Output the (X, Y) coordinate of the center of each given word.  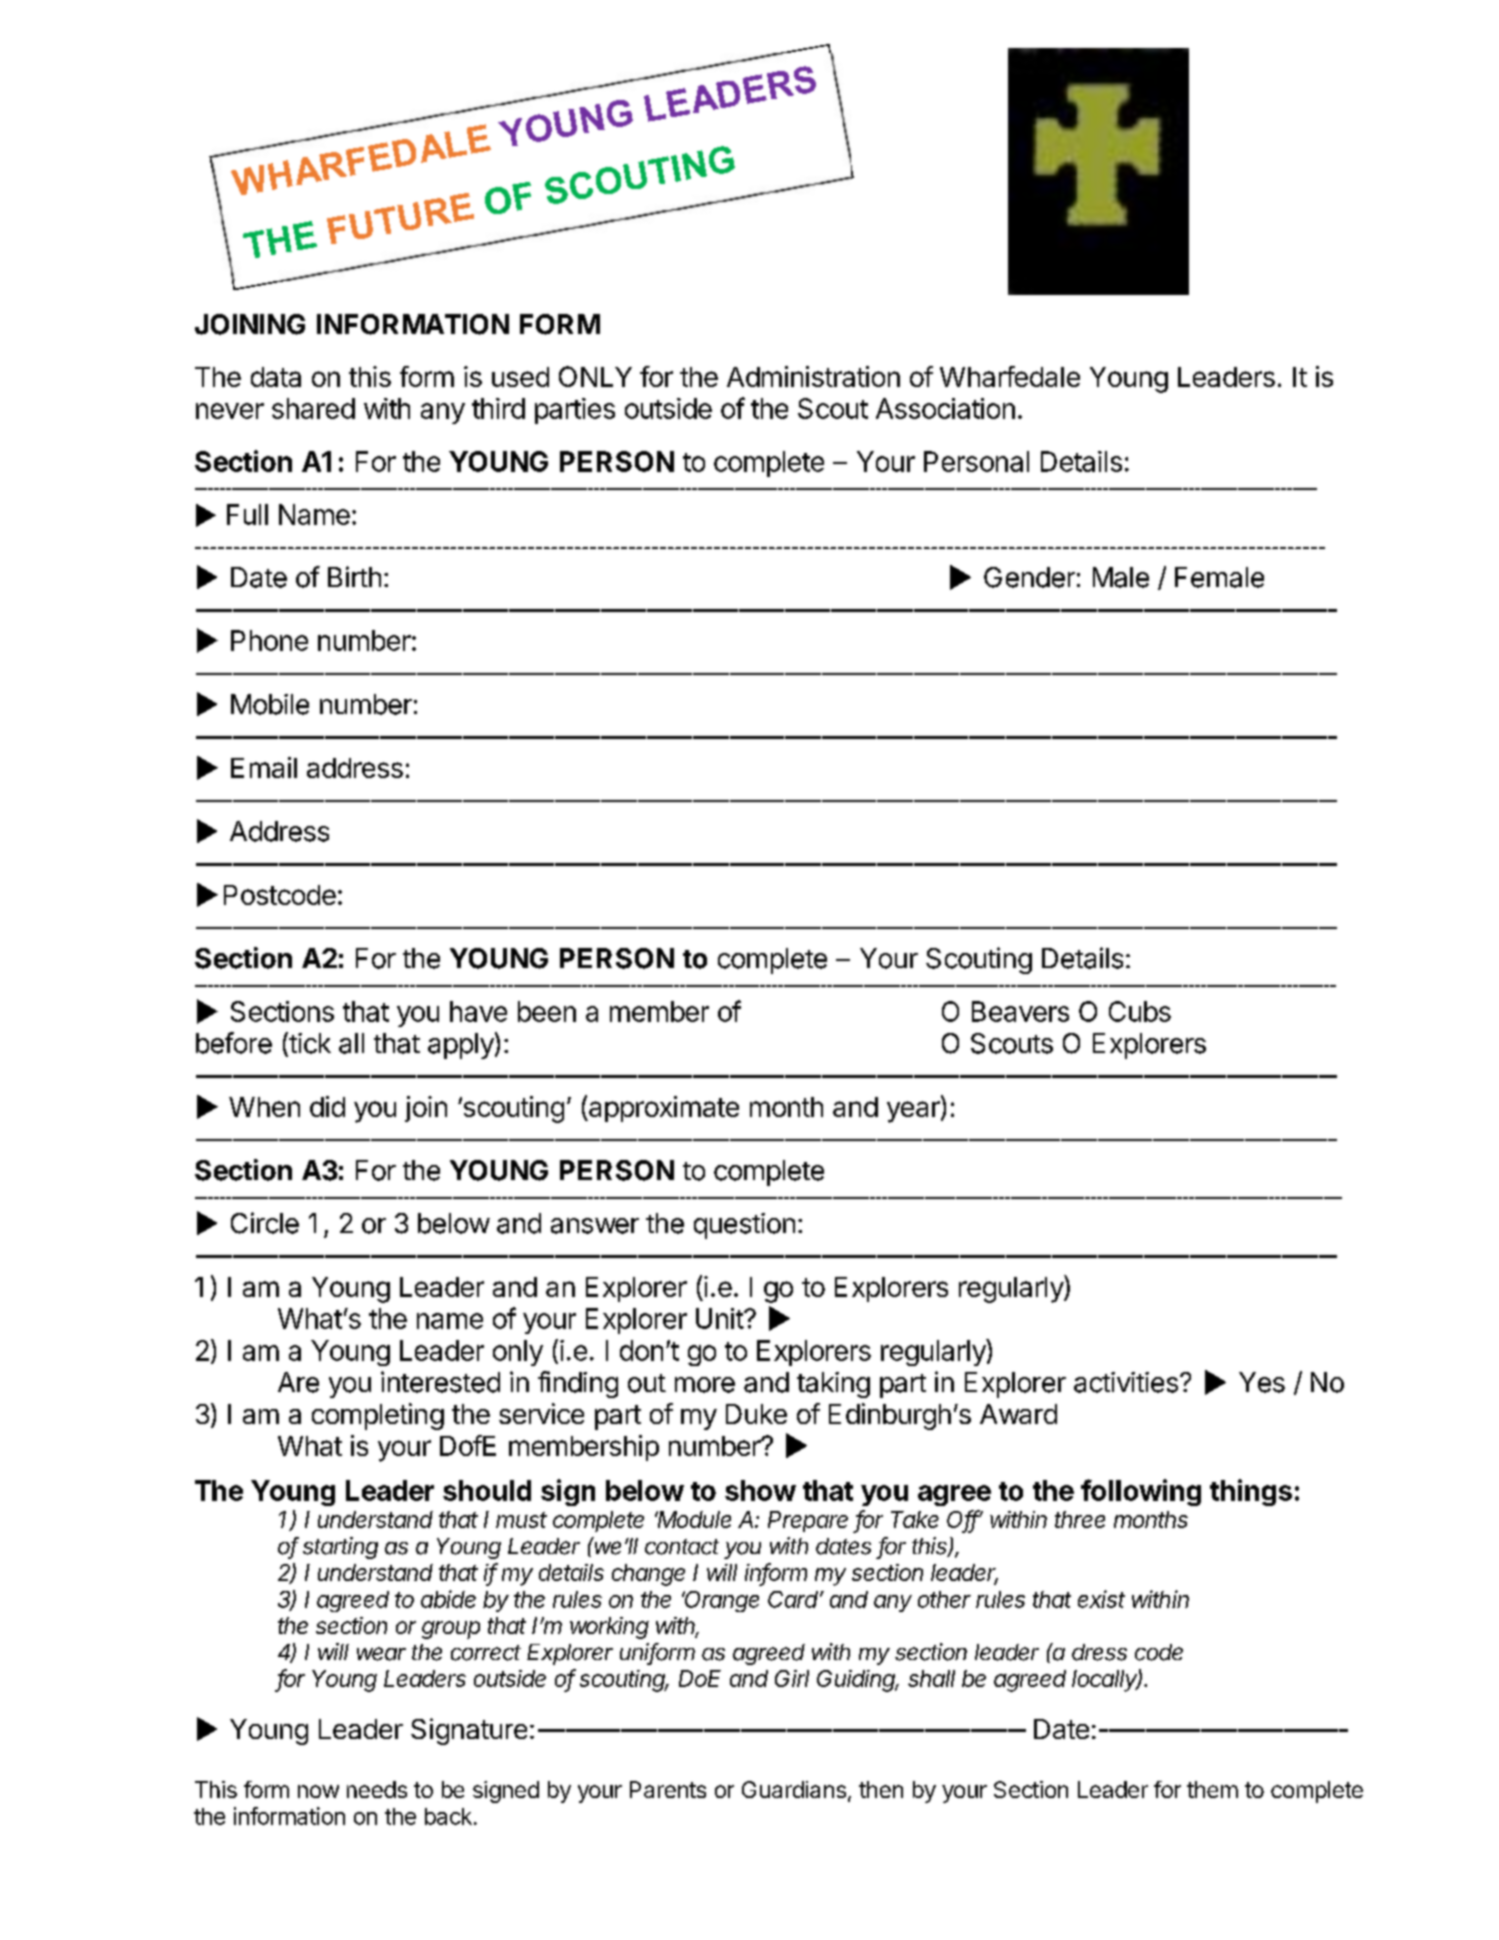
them (1212, 1789)
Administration (813, 376)
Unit (720, 1318)
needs (377, 1789)
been (547, 1011)
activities (1126, 1382)
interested (440, 1382)
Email (264, 767)
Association (945, 408)
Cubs (1140, 1011)
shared (313, 408)
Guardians (794, 1789)
